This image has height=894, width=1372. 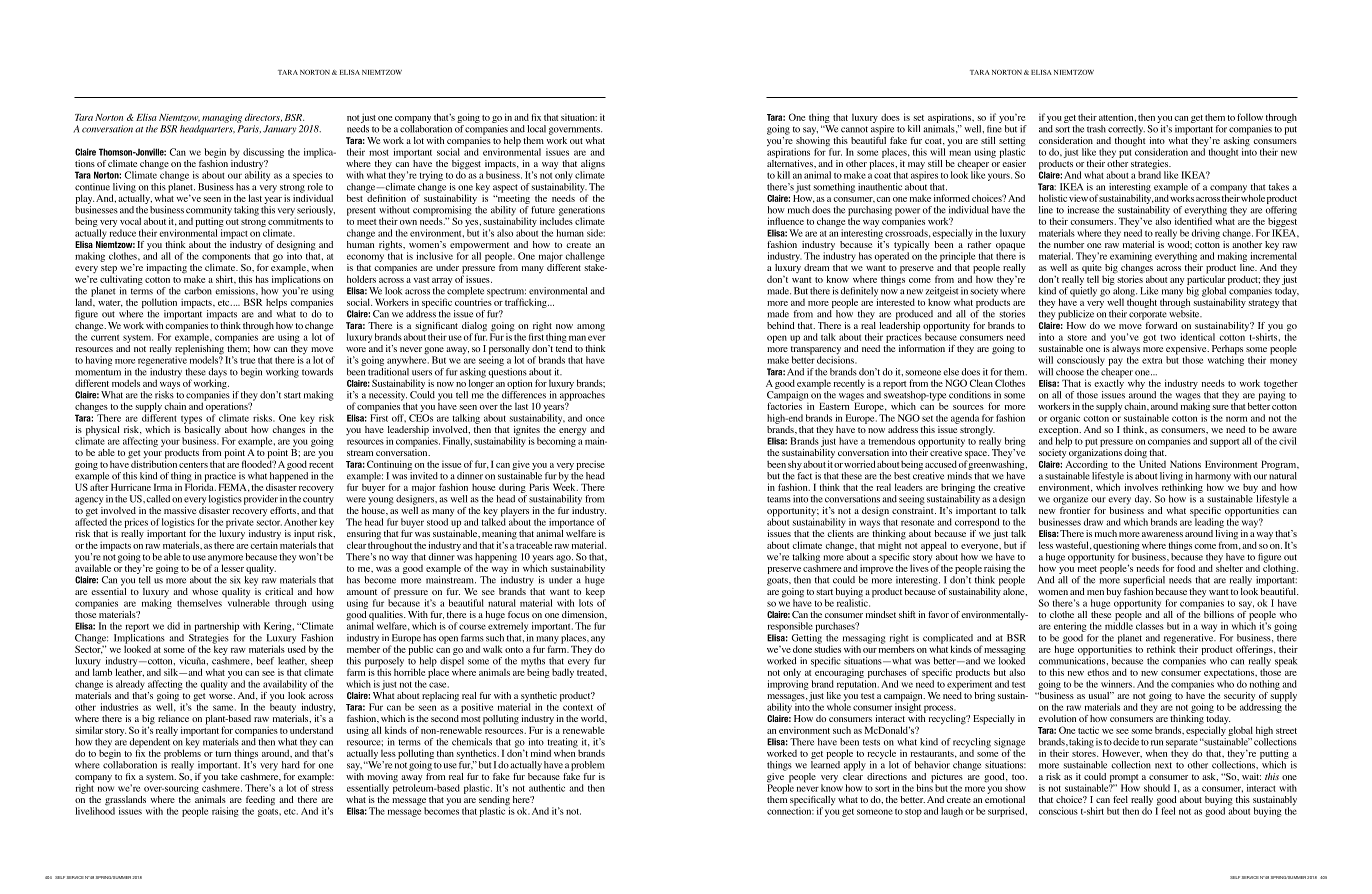 I want to click on centers, so click(x=193, y=465).
